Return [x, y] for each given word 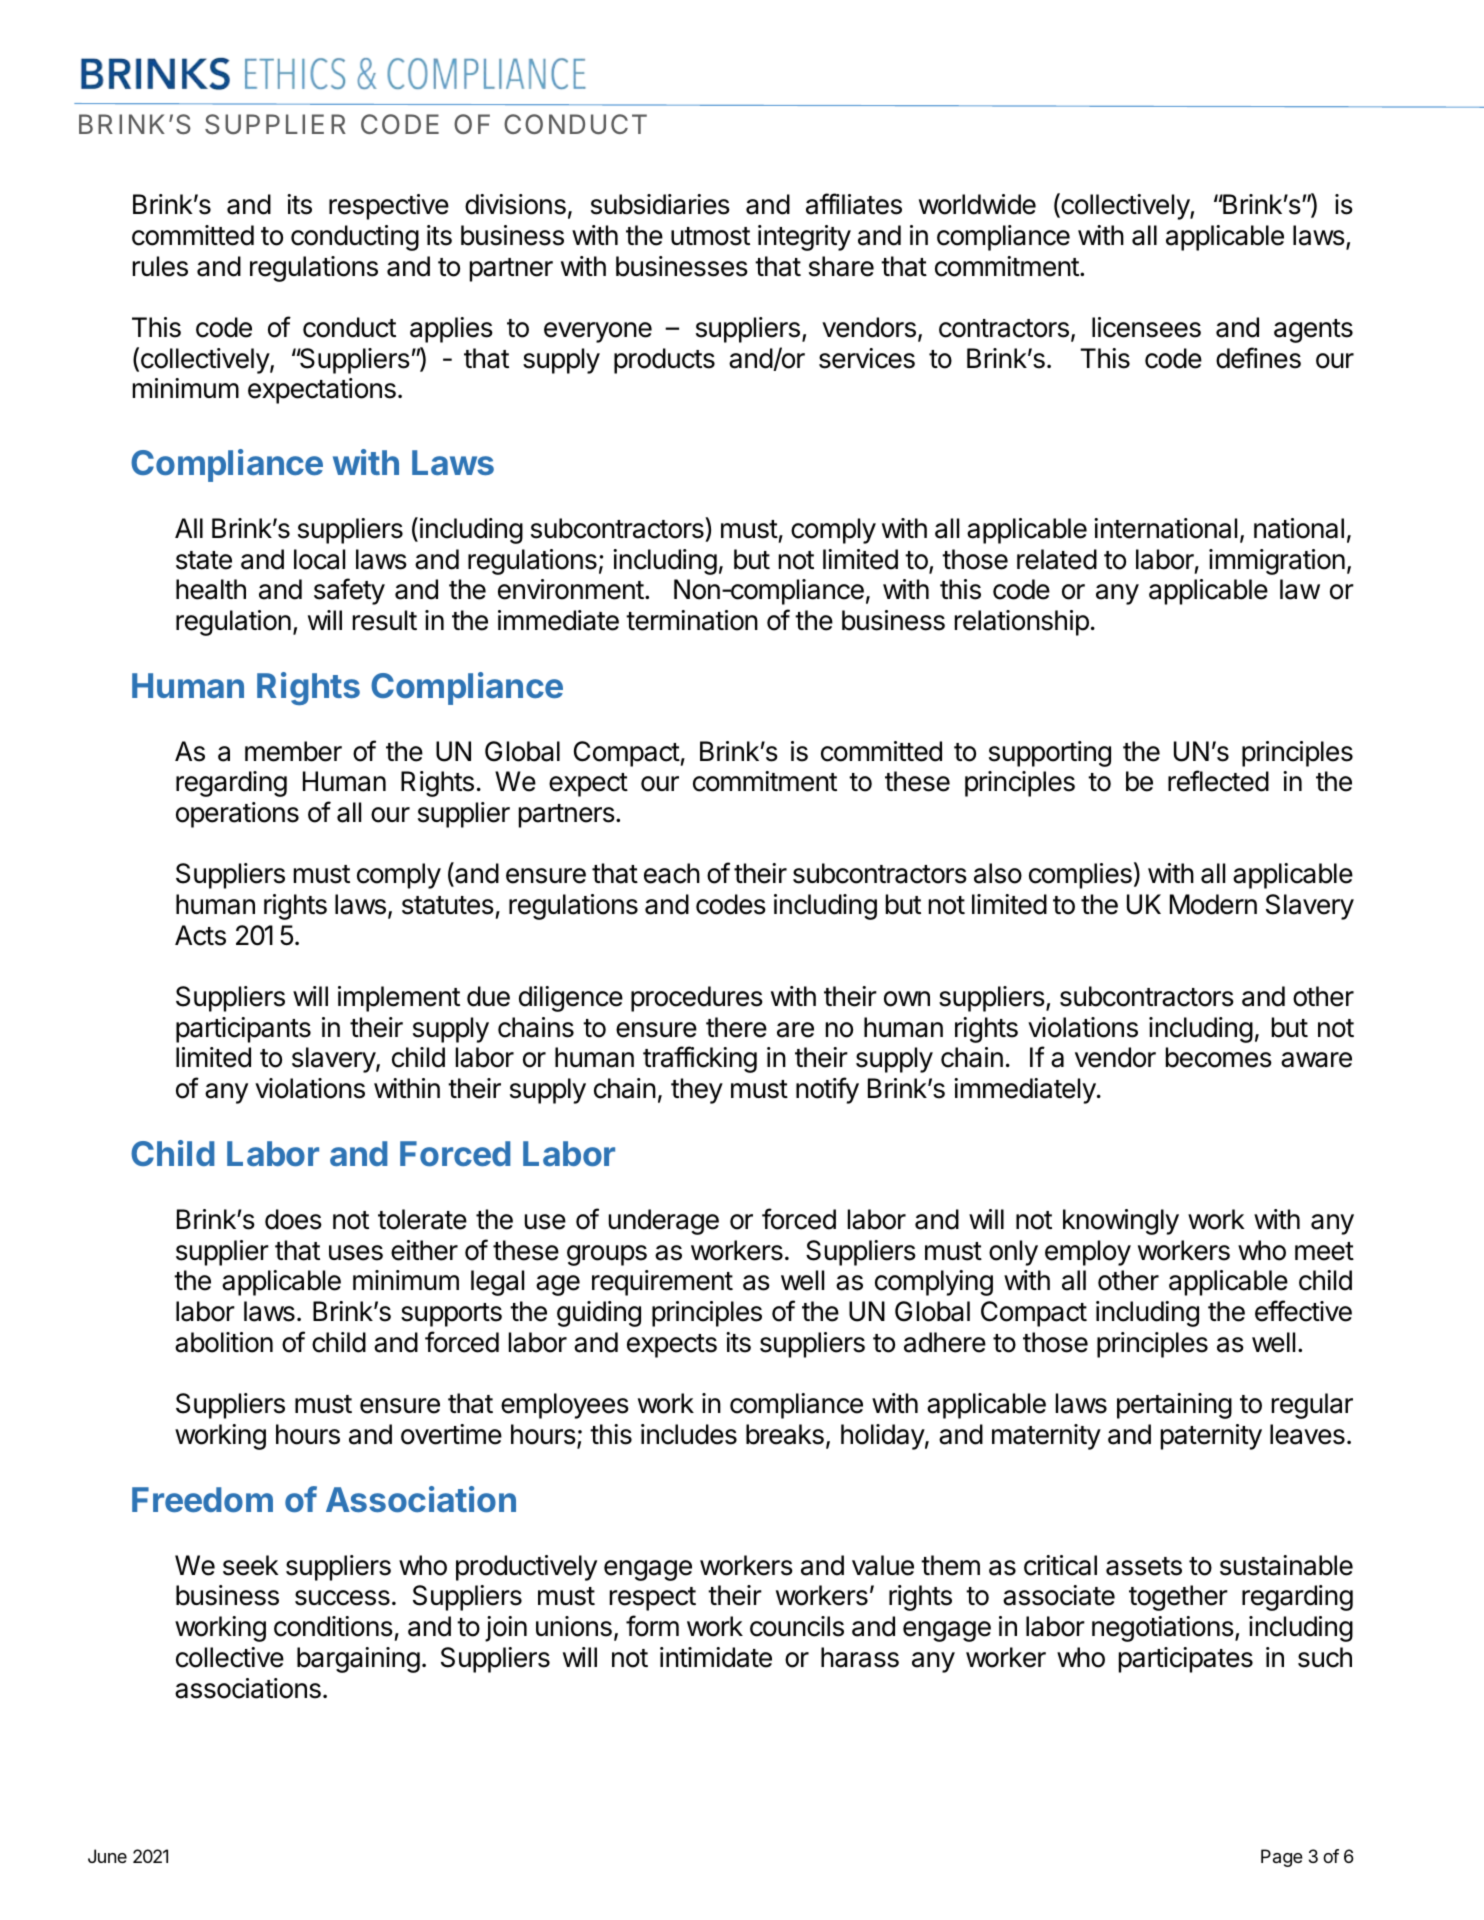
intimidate [716, 1657]
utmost [710, 236]
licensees [1146, 327]
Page [1282, 1858]
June [107, 1856]
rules [160, 266]
